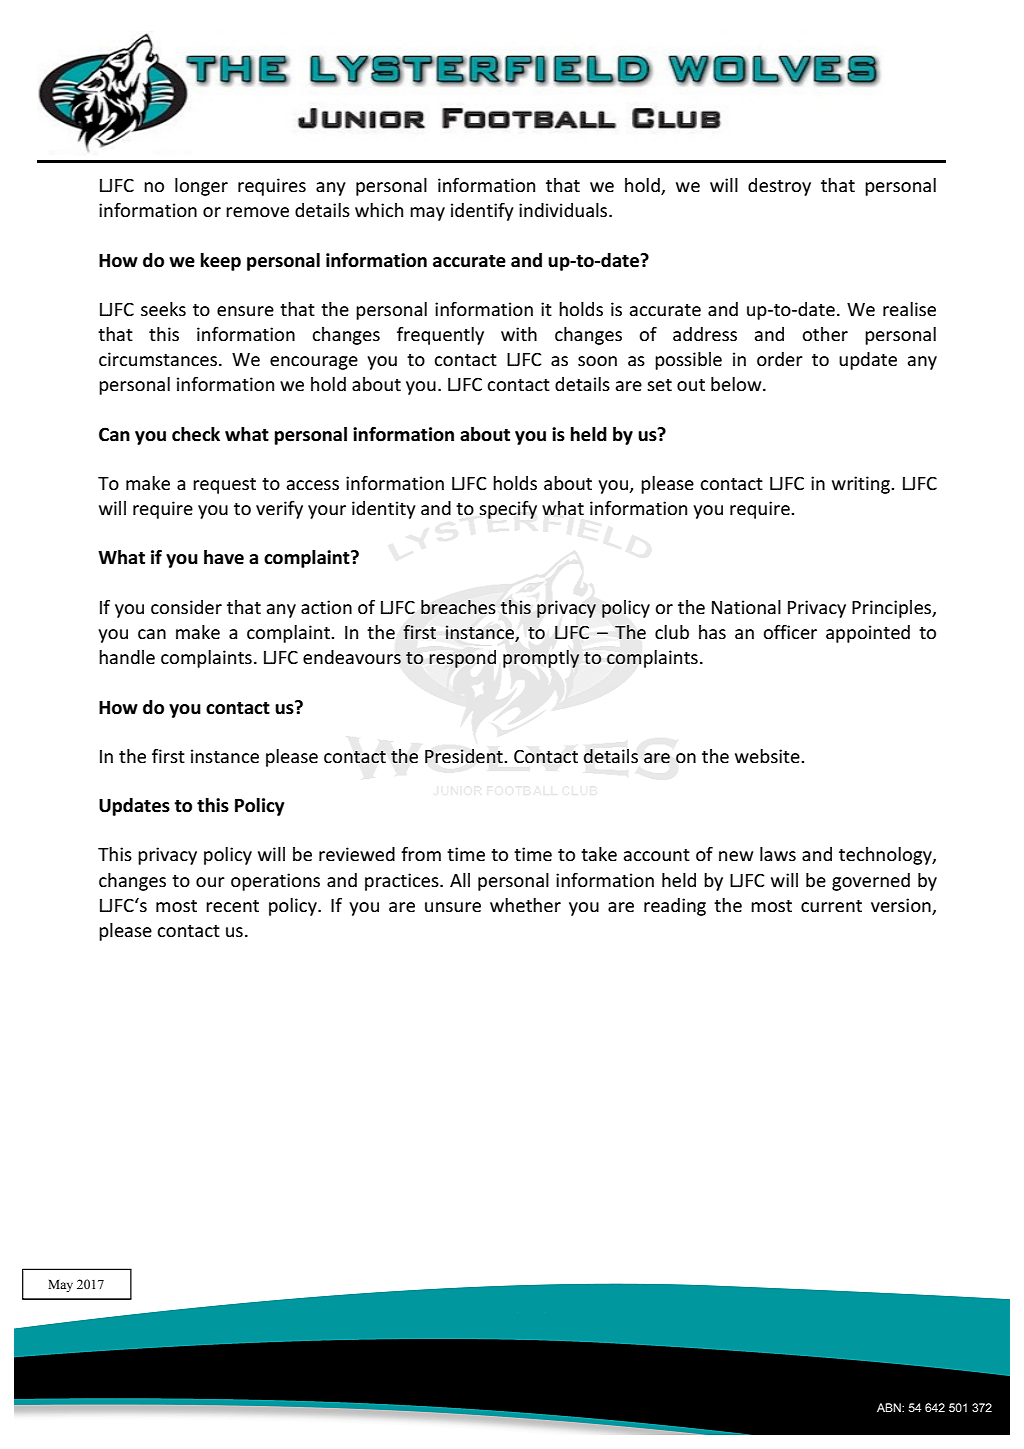 Image resolution: width=1024 pixels, height=1449 pixels. What do you see at coordinates (257, 212) in the screenshot?
I see `remove` at bounding box center [257, 212].
